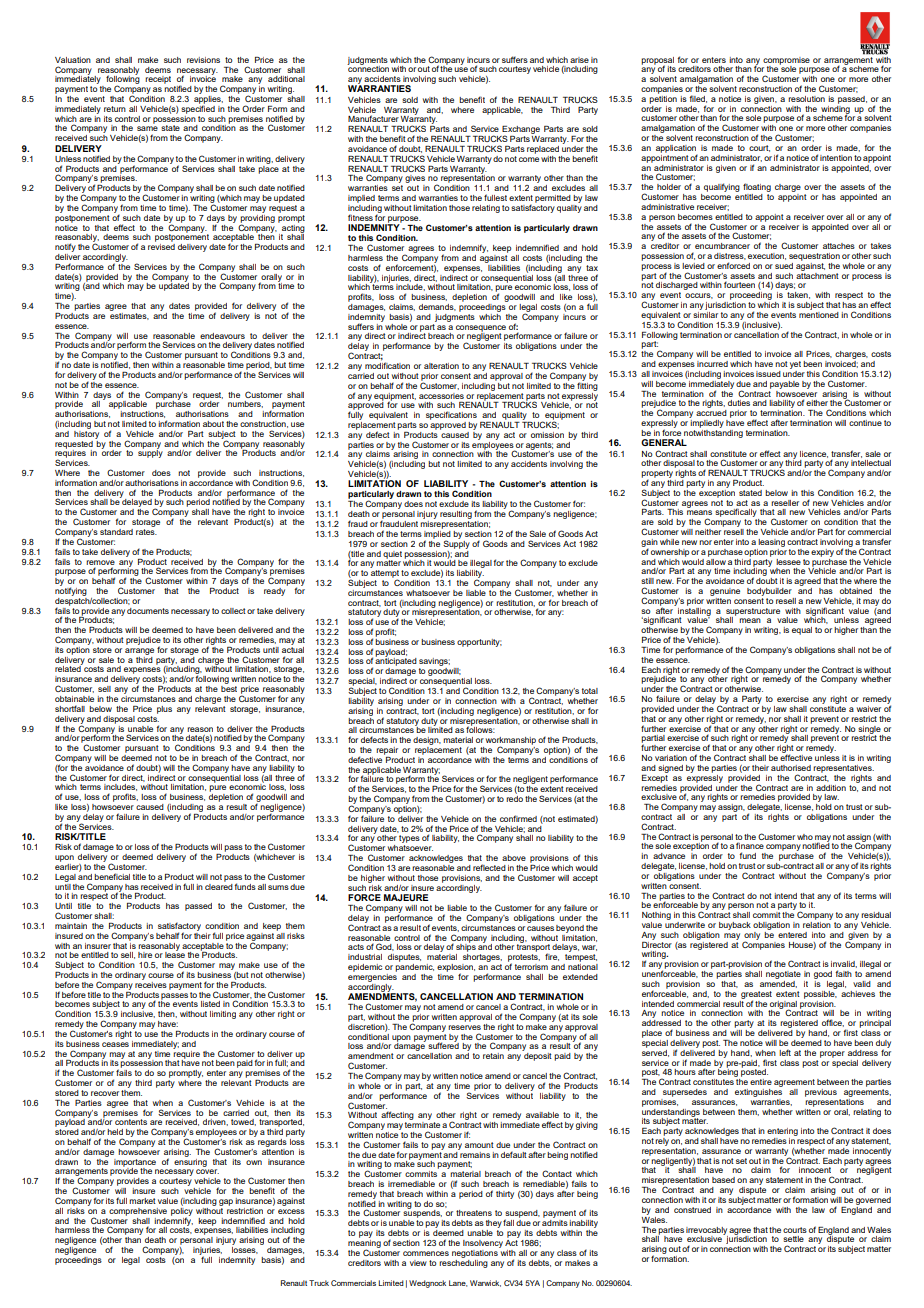  Describe the element at coordinates (579, 60) in the screenshot. I see `arise` at that location.
